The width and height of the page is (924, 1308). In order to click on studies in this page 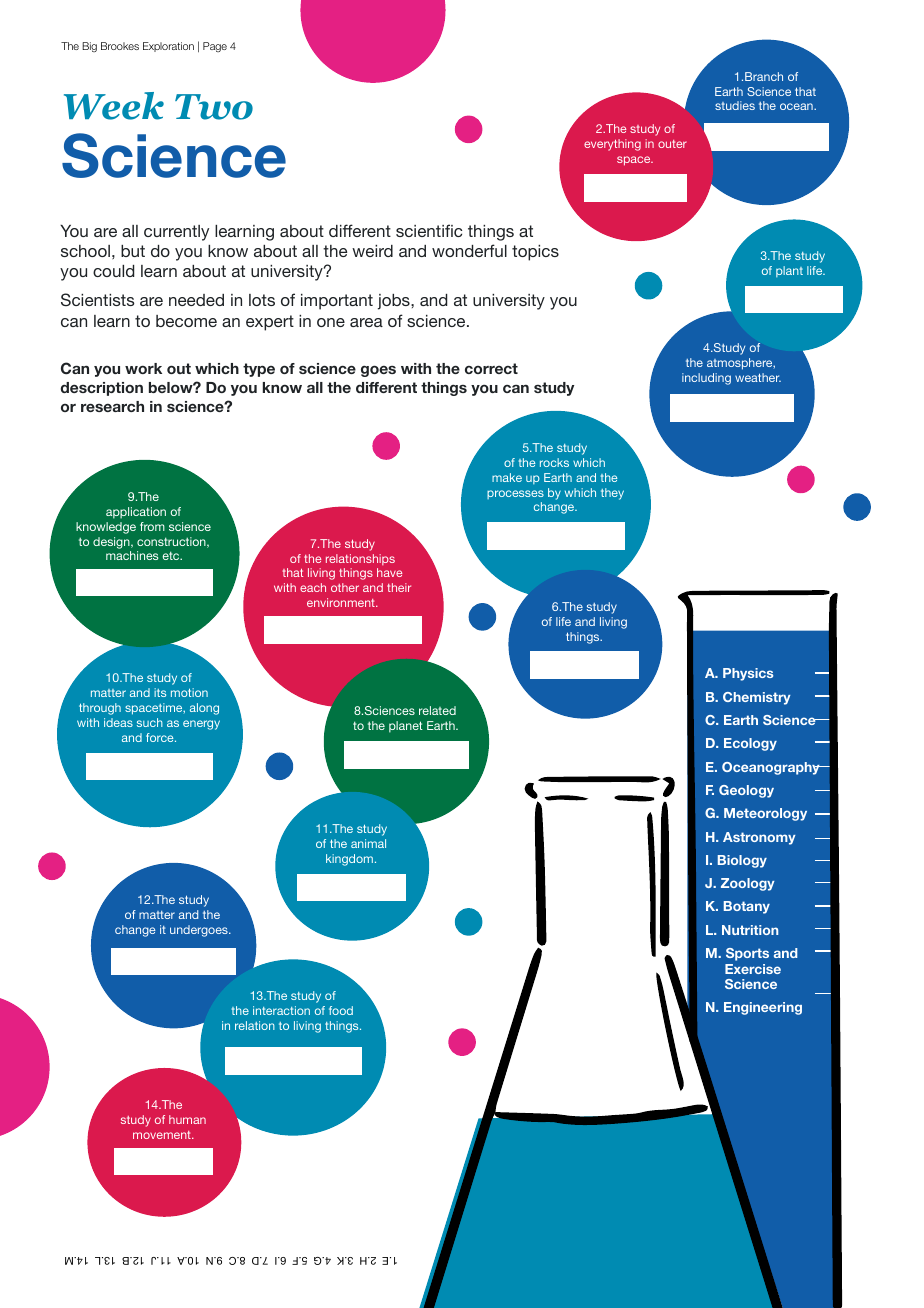, I will do `click(735, 105)`.
